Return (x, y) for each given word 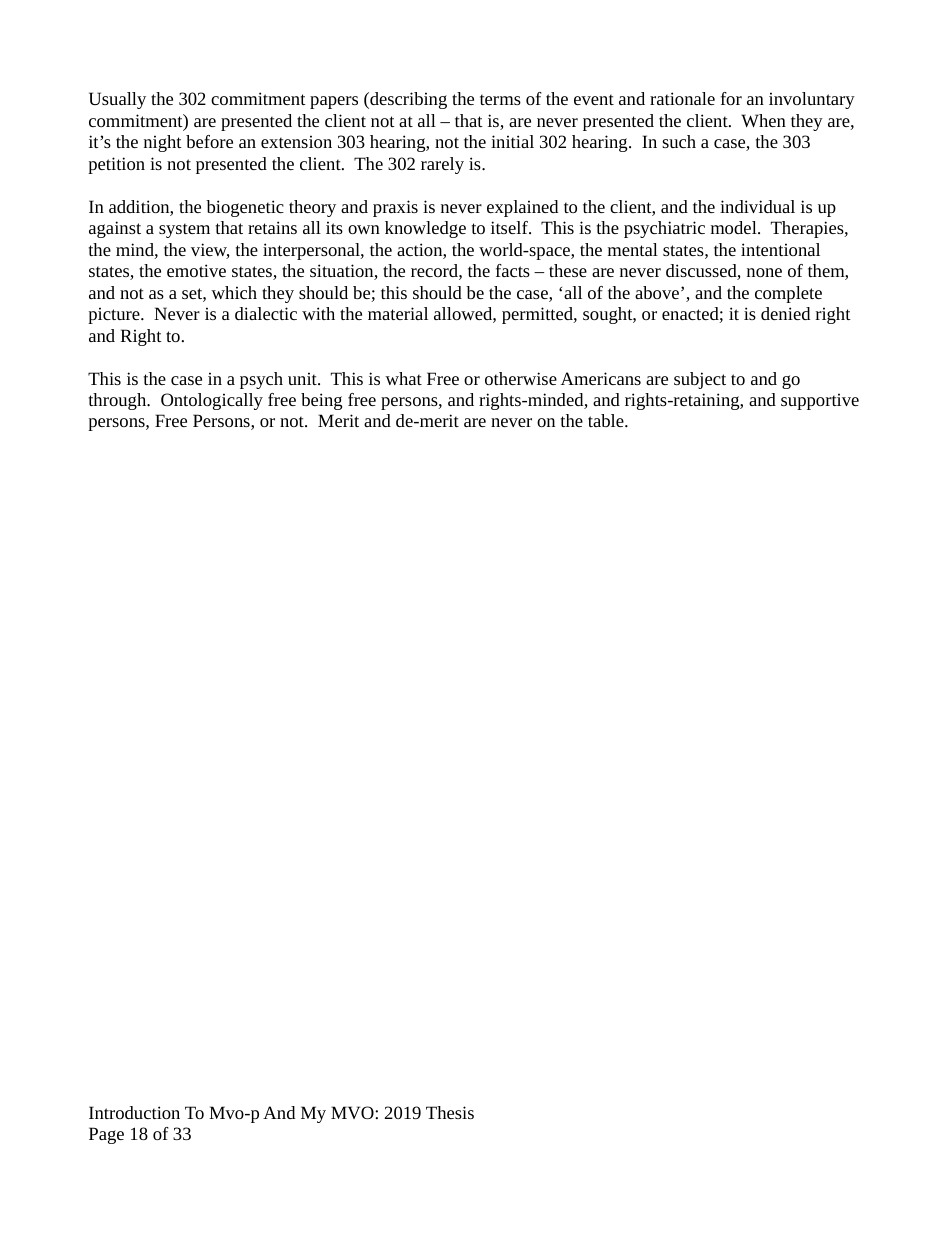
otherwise (521, 378)
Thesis (450, 1112)
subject (700, 380)
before (209, 141)
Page (106, 1135)
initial (512, 141)
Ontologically (212, 401)
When (763, 120)
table (607, 420)
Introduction (134, 1112)
